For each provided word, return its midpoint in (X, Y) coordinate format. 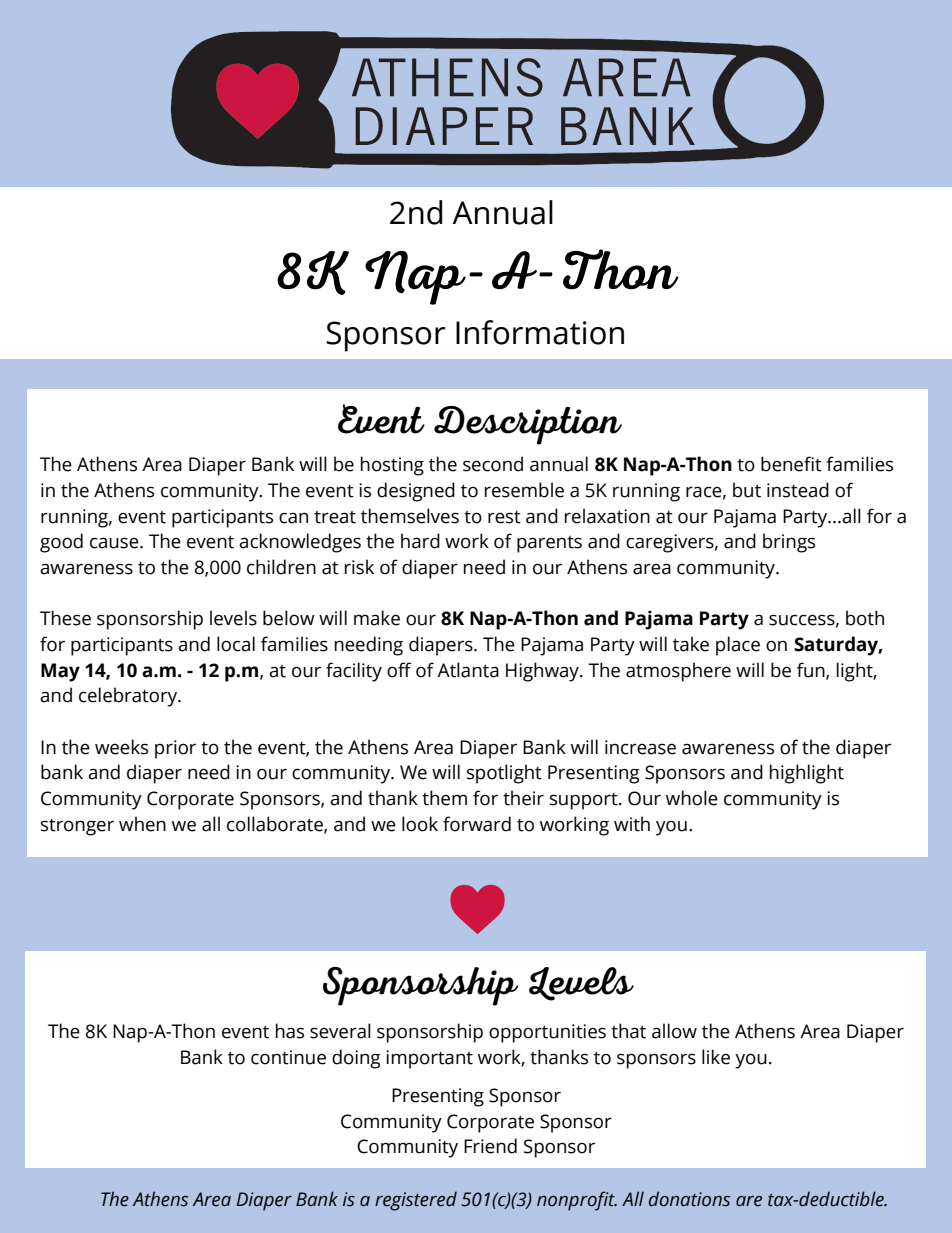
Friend (490, 1146)
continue (288, 1057)
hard (420, 541)
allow (674, 1031)
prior (175, 749)
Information (540, 332)
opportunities (547, 1033)
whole (692, 798)
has (290, 1031)
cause (115, 543)
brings (789, 543)
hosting (392, 466)
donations (689, 1199)
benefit (791, 464)
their (523, 798)
